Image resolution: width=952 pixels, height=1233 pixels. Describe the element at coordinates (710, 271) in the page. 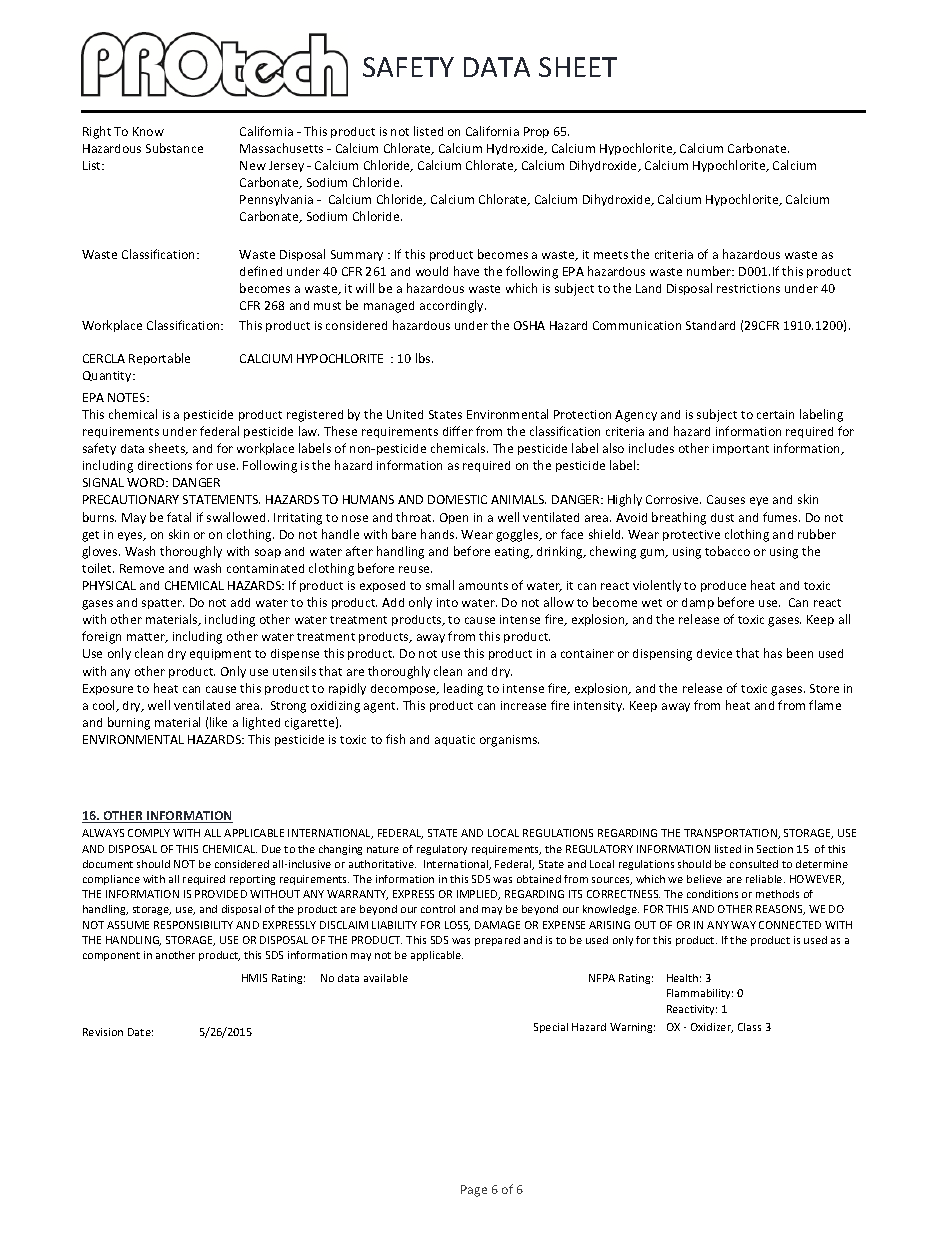

I see `number` at that location.
